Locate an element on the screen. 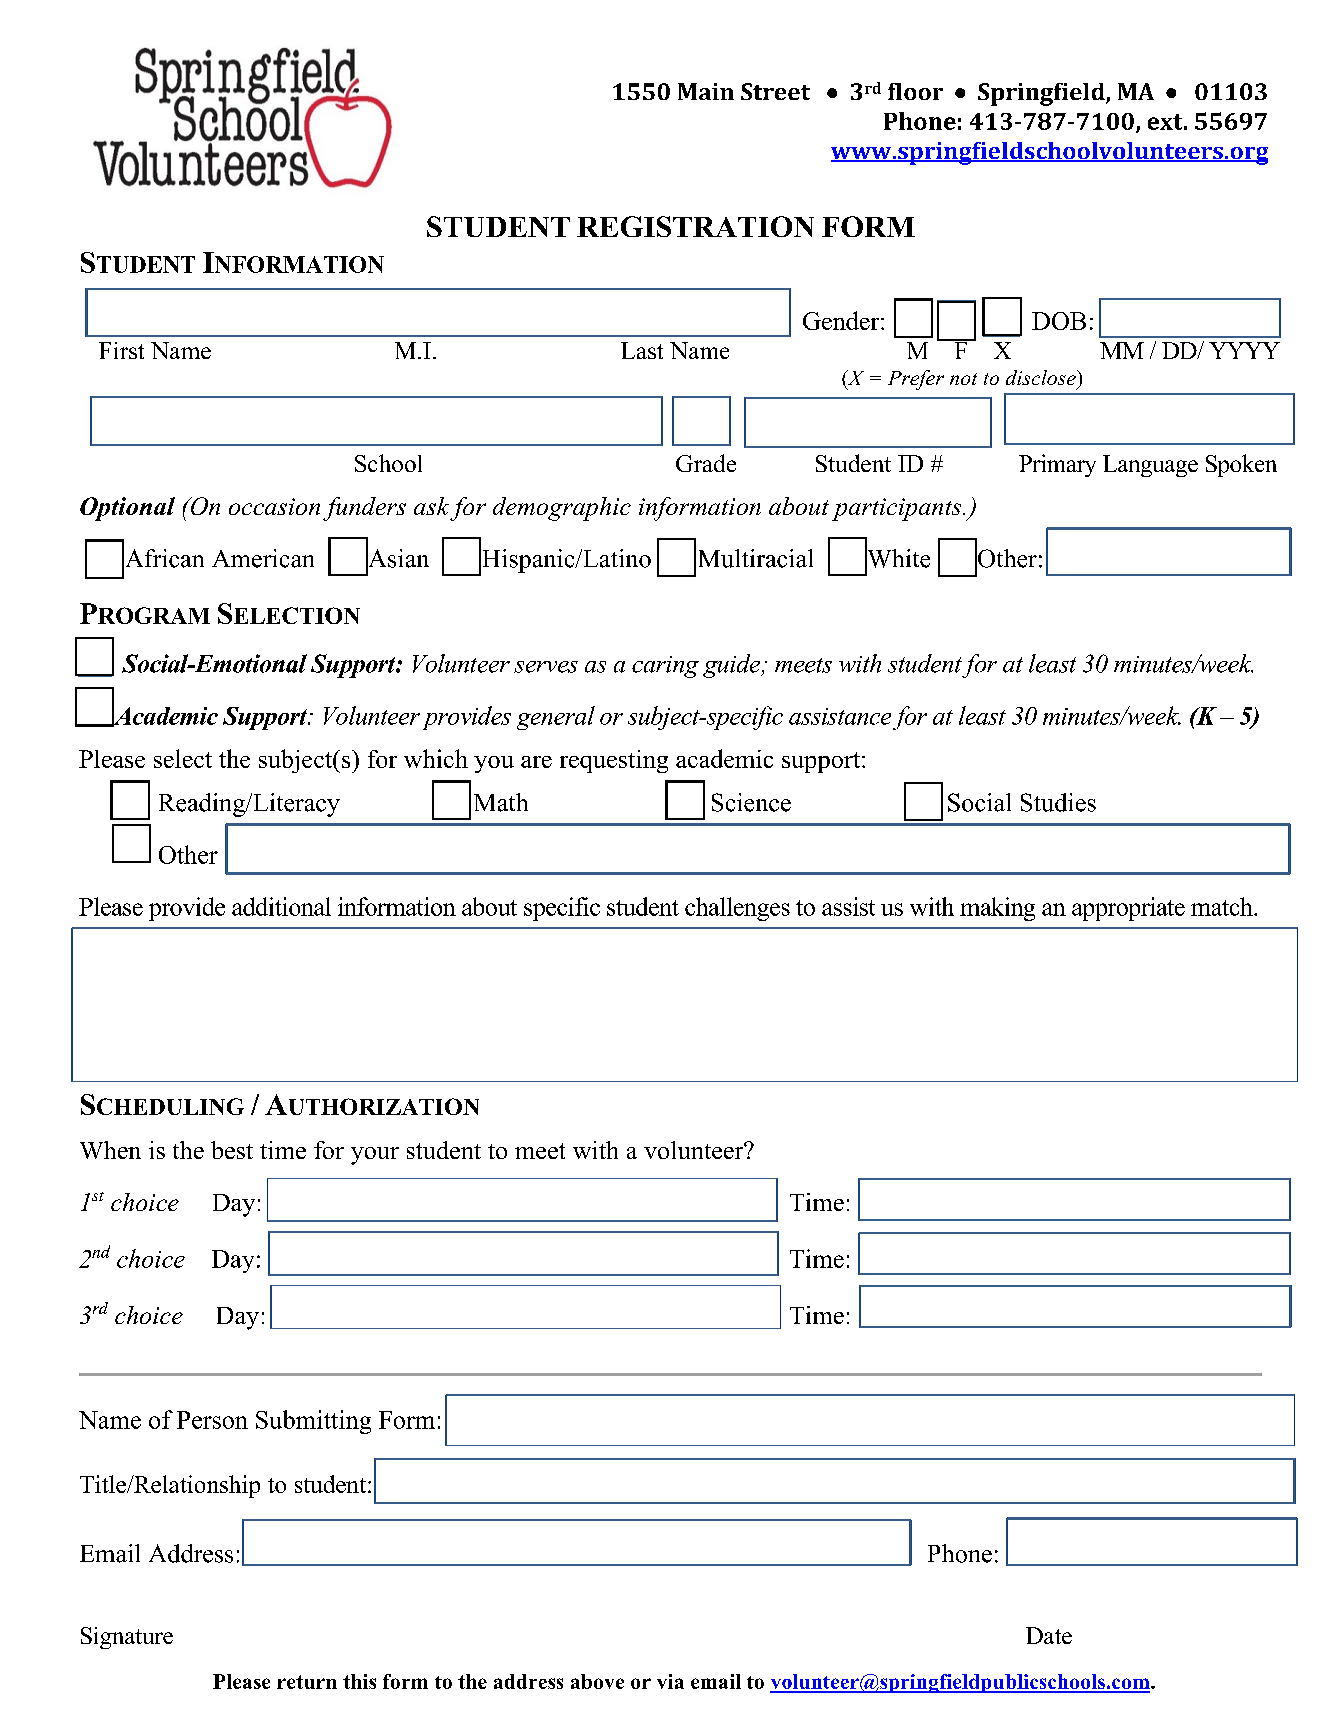 The image size is (1341, 1736). Main is located at coordinates (706, 91).
